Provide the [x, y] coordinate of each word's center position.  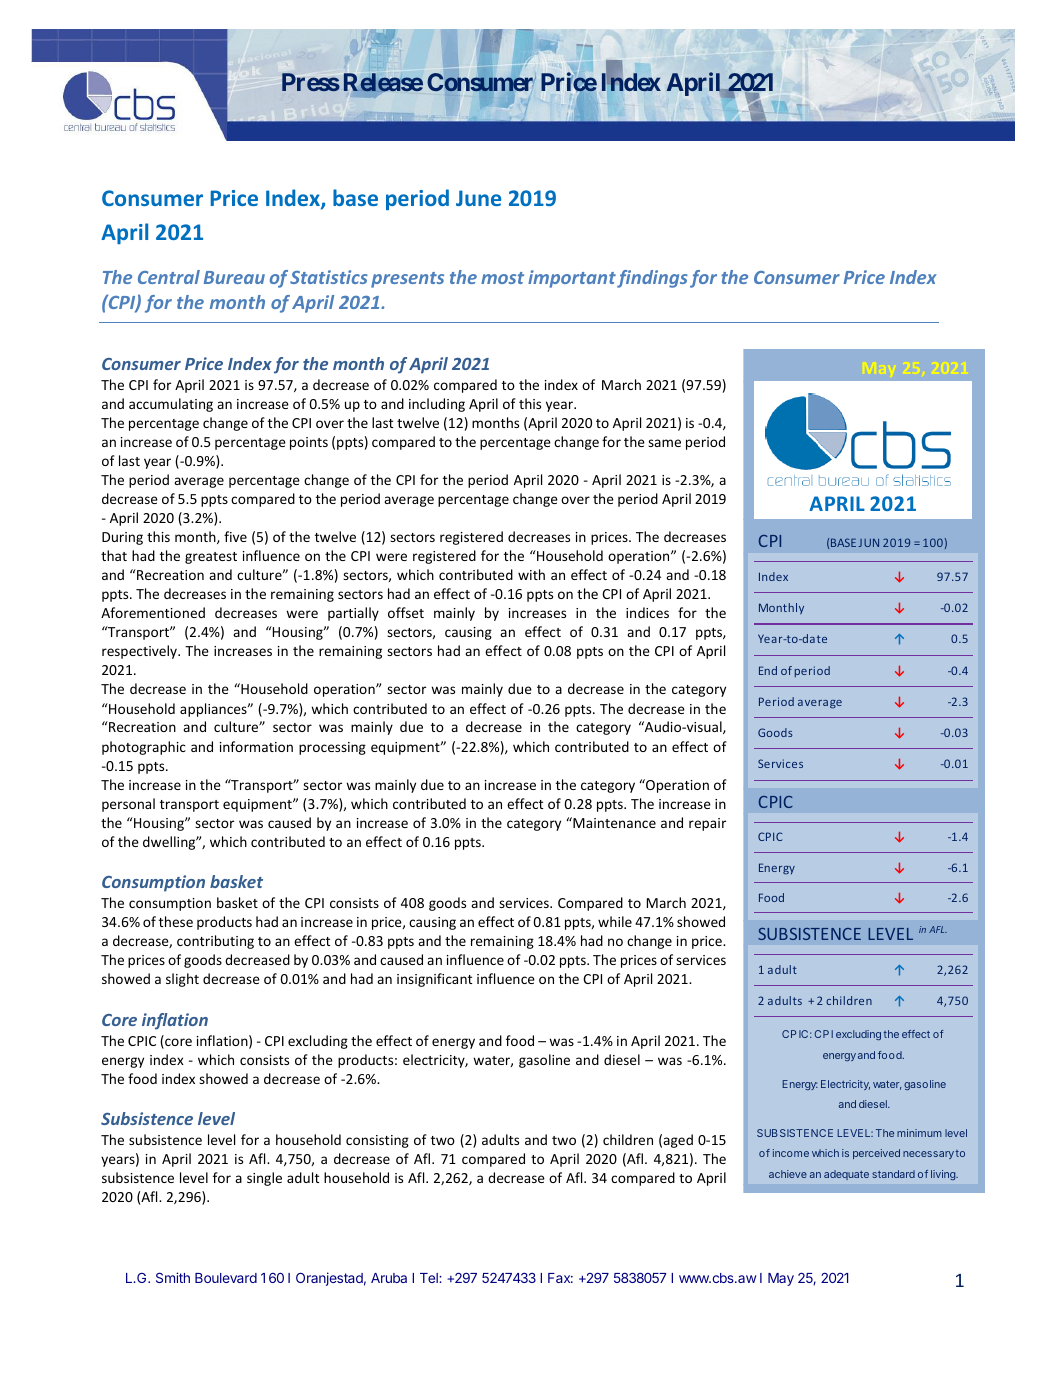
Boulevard [226, 1278]
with [531, 574]
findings [652, 279]
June [478, 198]
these [176, 921]
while [615, 921]
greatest [211, 558]
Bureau [234, 277]
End [768, 670]
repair [707, 824]
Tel [430, 1278]
